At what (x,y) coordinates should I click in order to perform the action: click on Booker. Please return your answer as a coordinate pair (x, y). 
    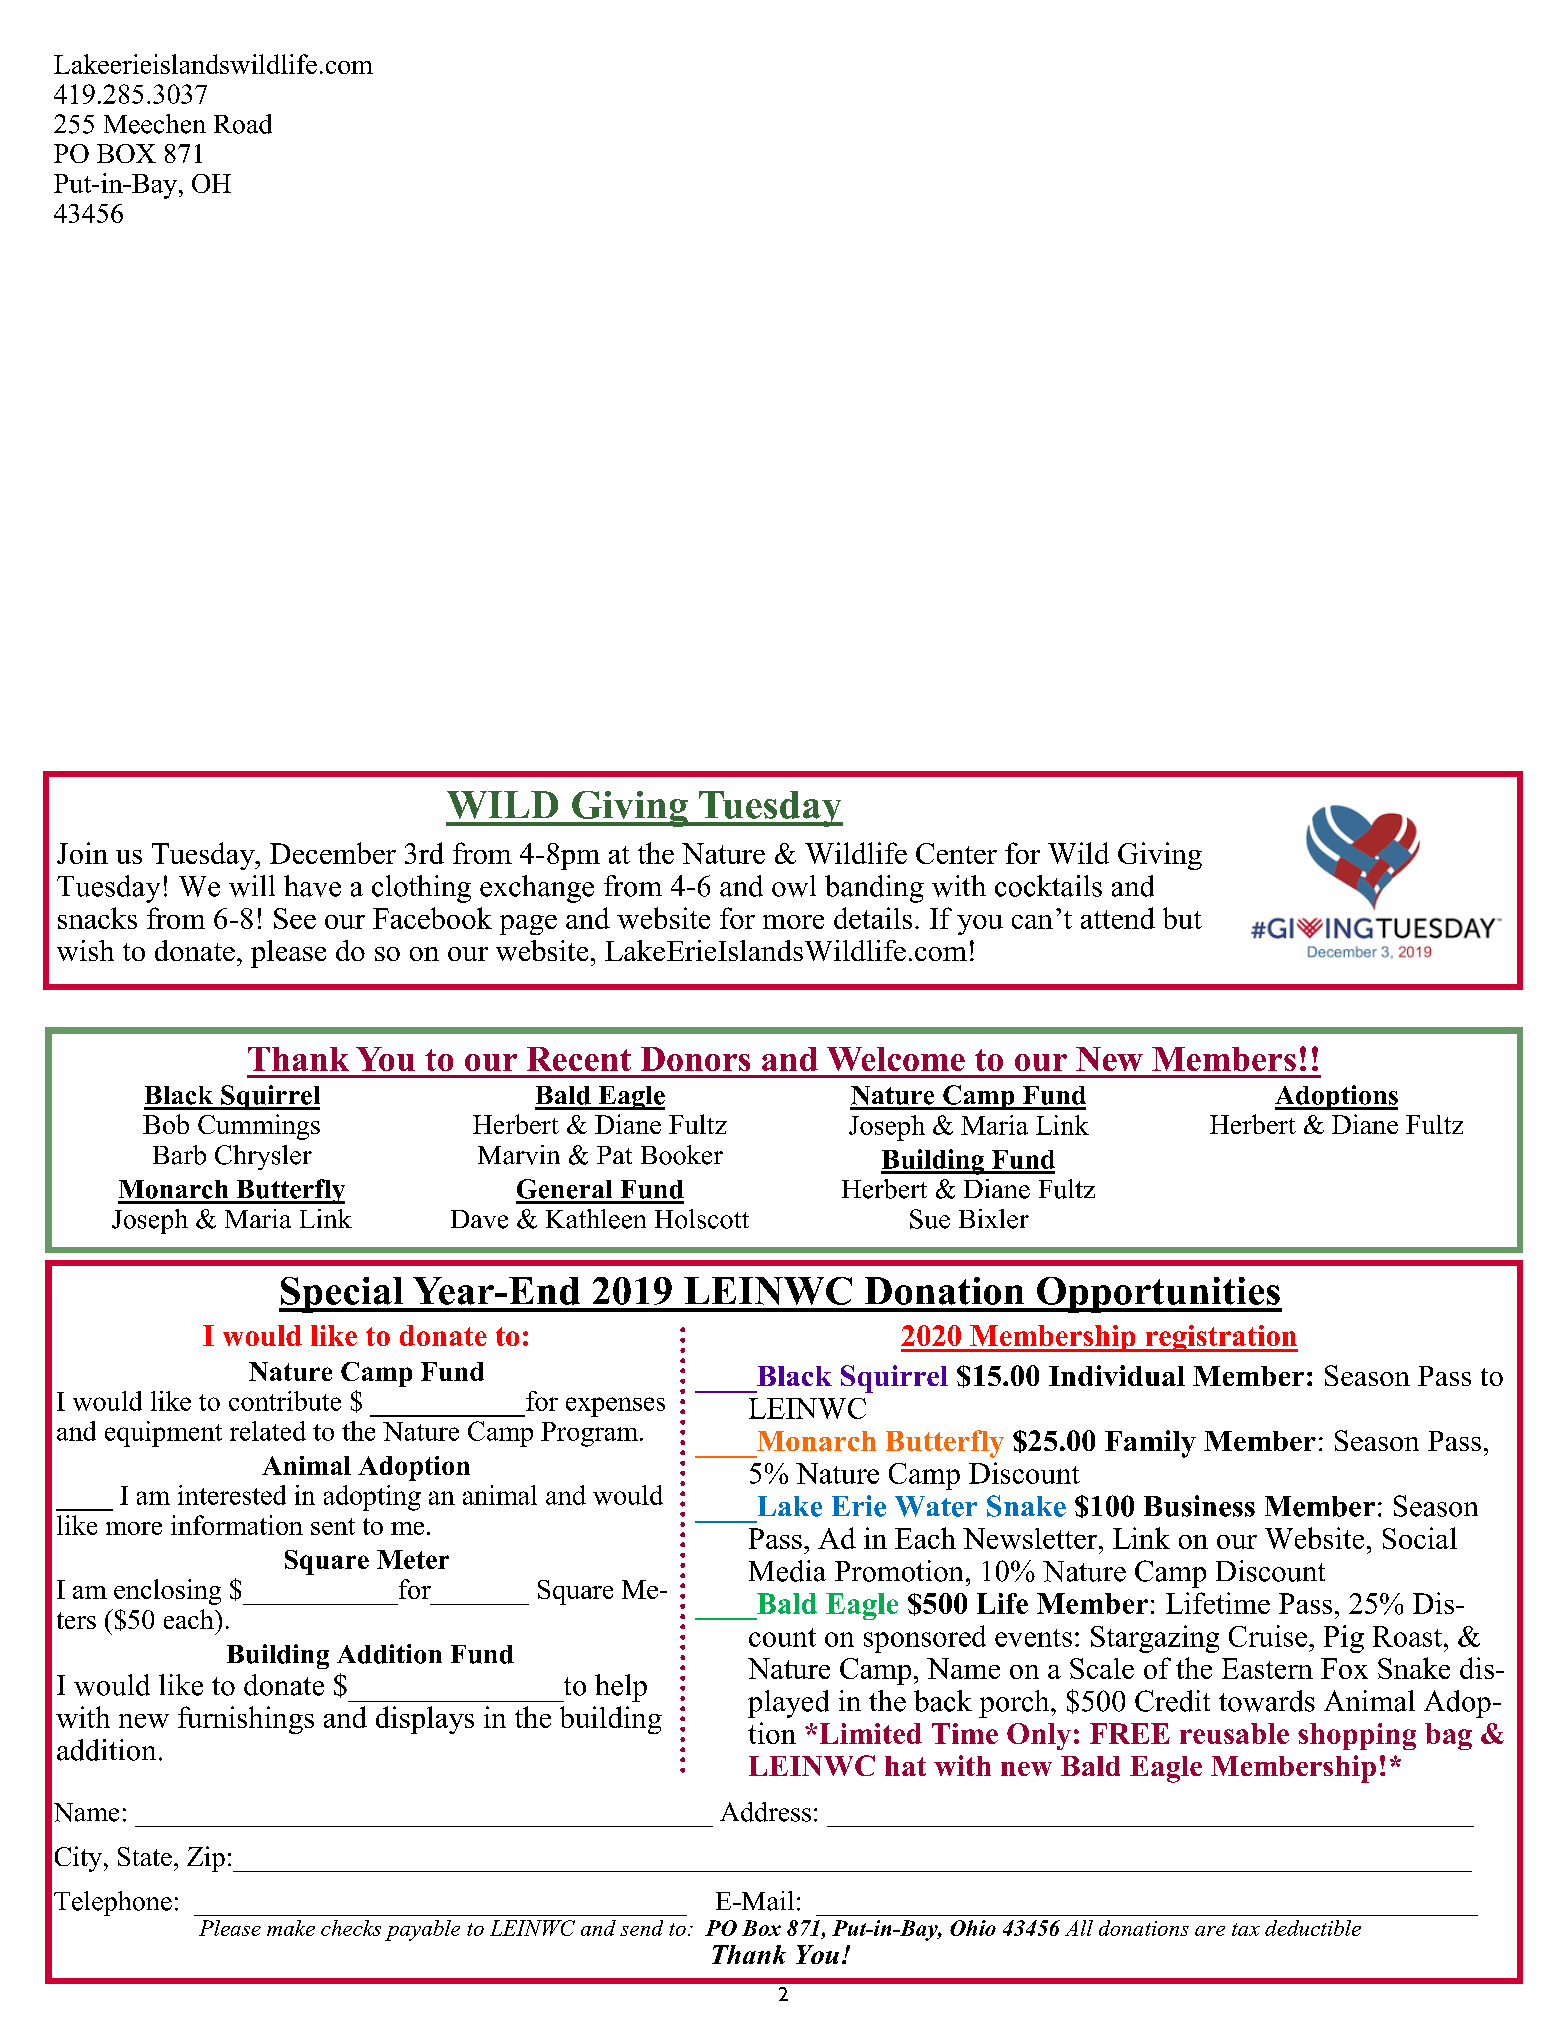
    Looking at the image, I should click on (682, 1155).
